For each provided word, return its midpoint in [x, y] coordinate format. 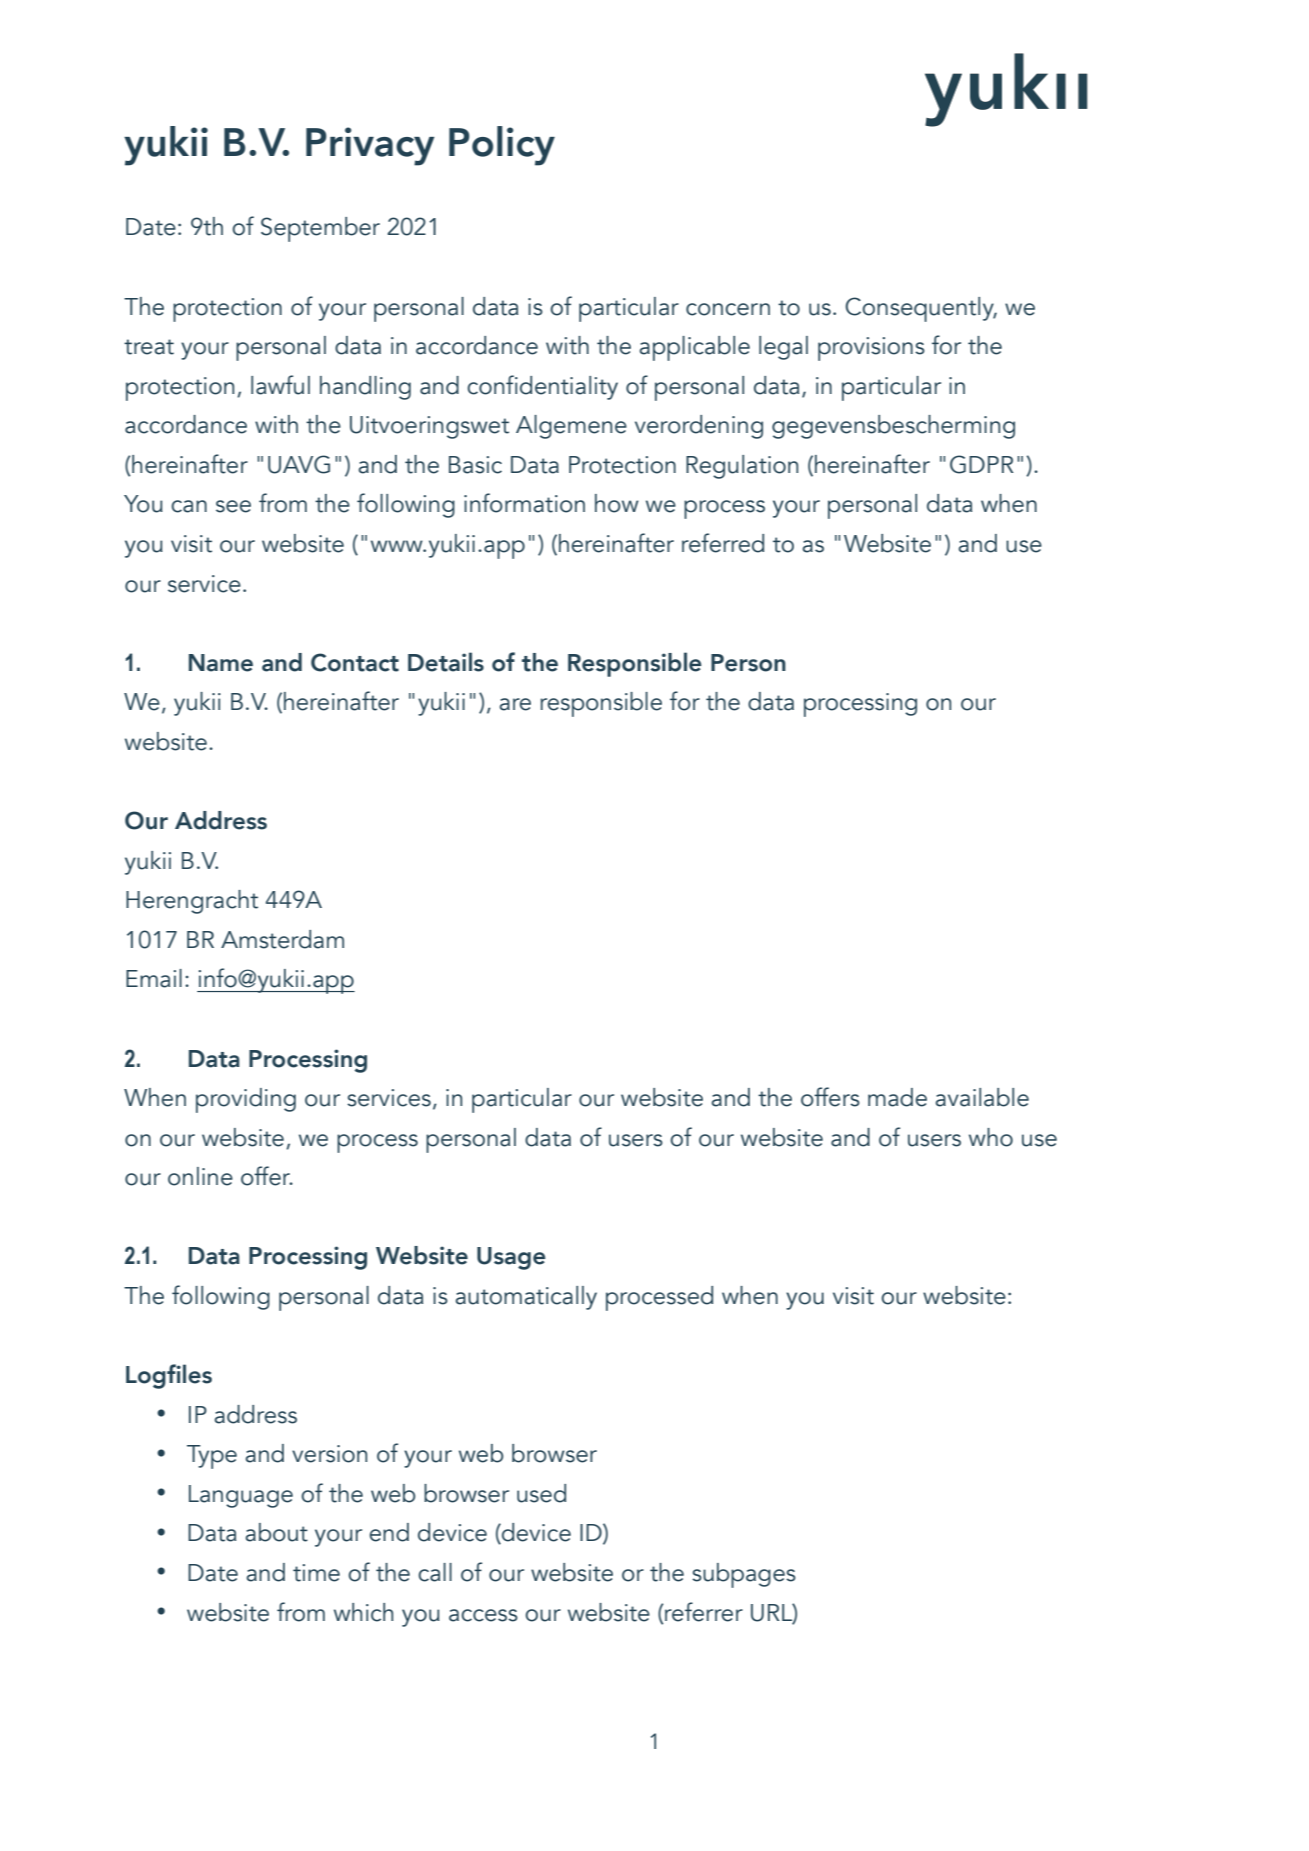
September [320, 229]
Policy [502, 146]
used [541, 1493]
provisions [871, 349]
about [277, 1532]
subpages [744, 1575]
